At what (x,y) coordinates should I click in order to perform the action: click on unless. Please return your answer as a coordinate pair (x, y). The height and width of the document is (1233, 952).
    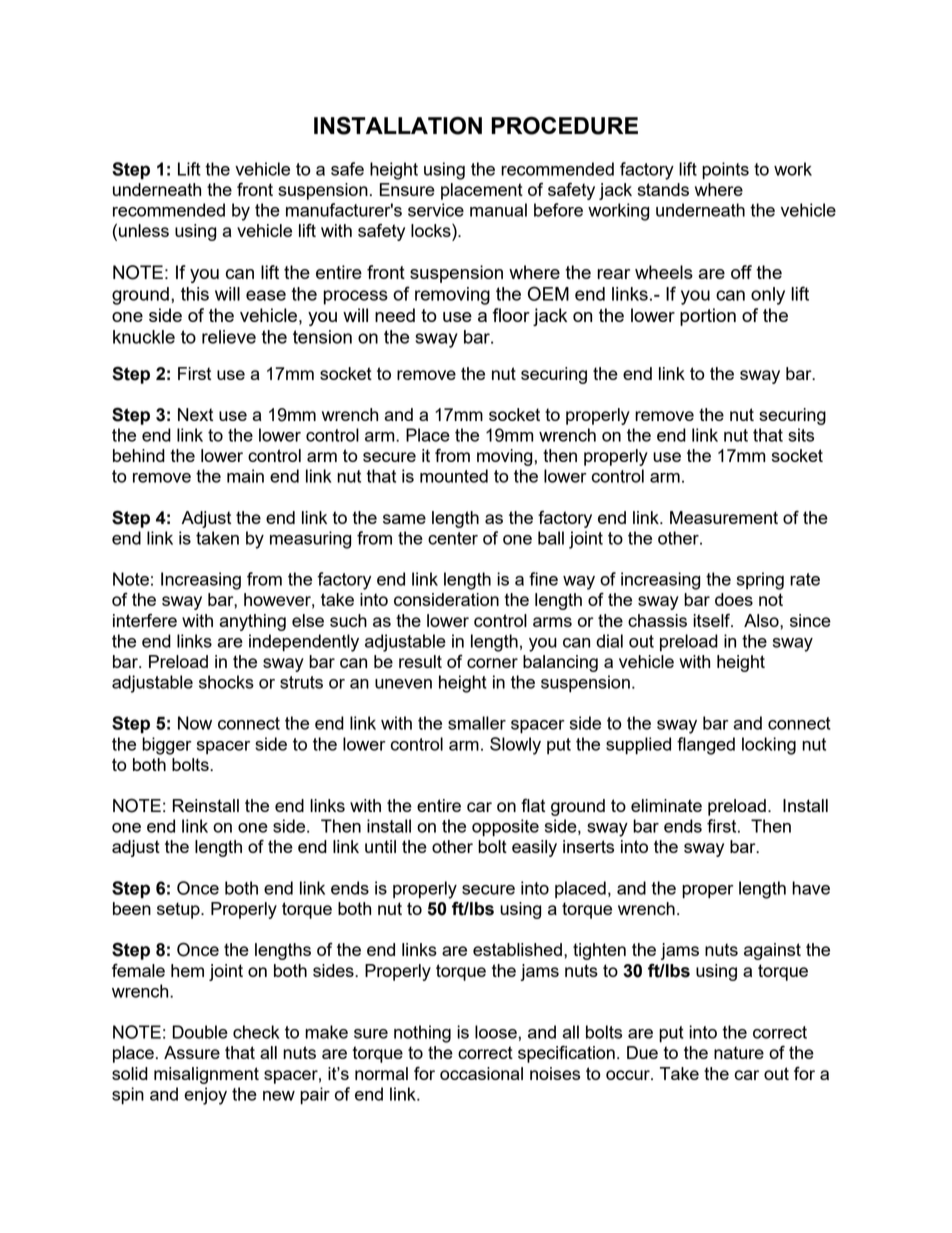
    Looking at the image, I should click on (144, 230).
